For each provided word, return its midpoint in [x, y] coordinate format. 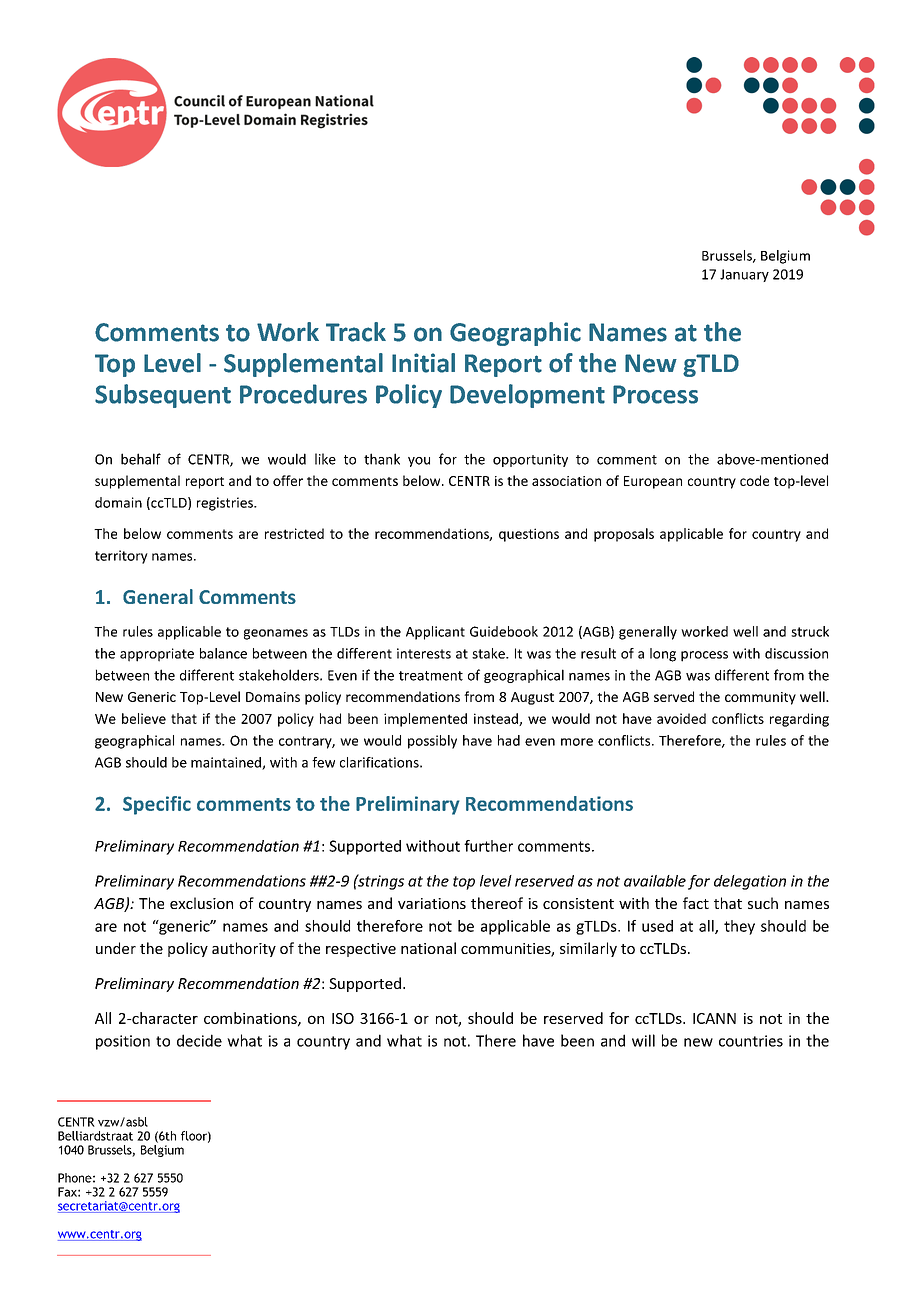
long [663, 655]
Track [356, 332]
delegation [750, 882]
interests [424, 653]
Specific [157, 805]
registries [226, 504]
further [488, 846]
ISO [343, 1018]
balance [223, 653]
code [754, 480]
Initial [423, 363]
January [744, 275]
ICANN [714, 1018]
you [419, 462]
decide [199, 1040]
